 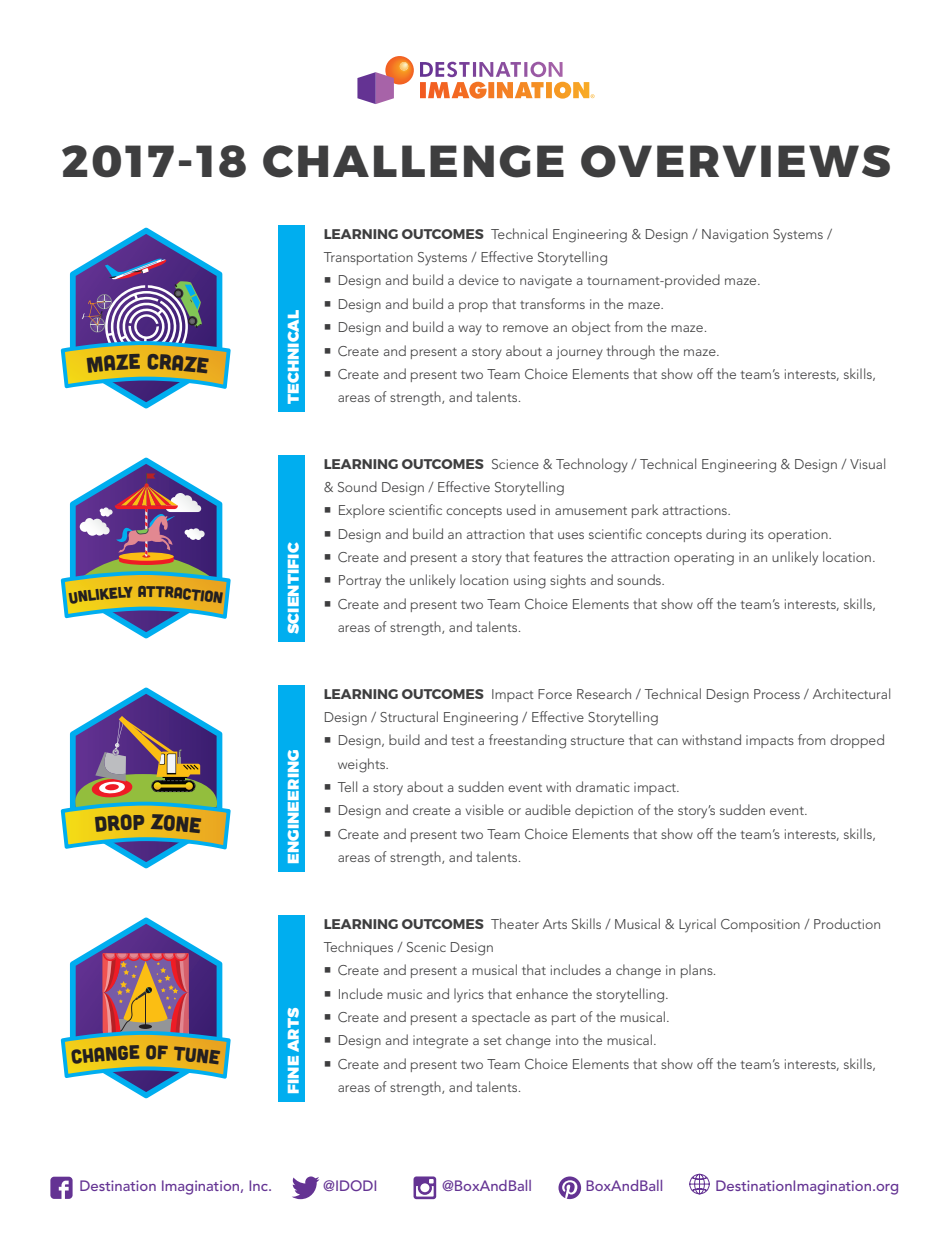 I want to click on operation, so click(x=799, y=535).
